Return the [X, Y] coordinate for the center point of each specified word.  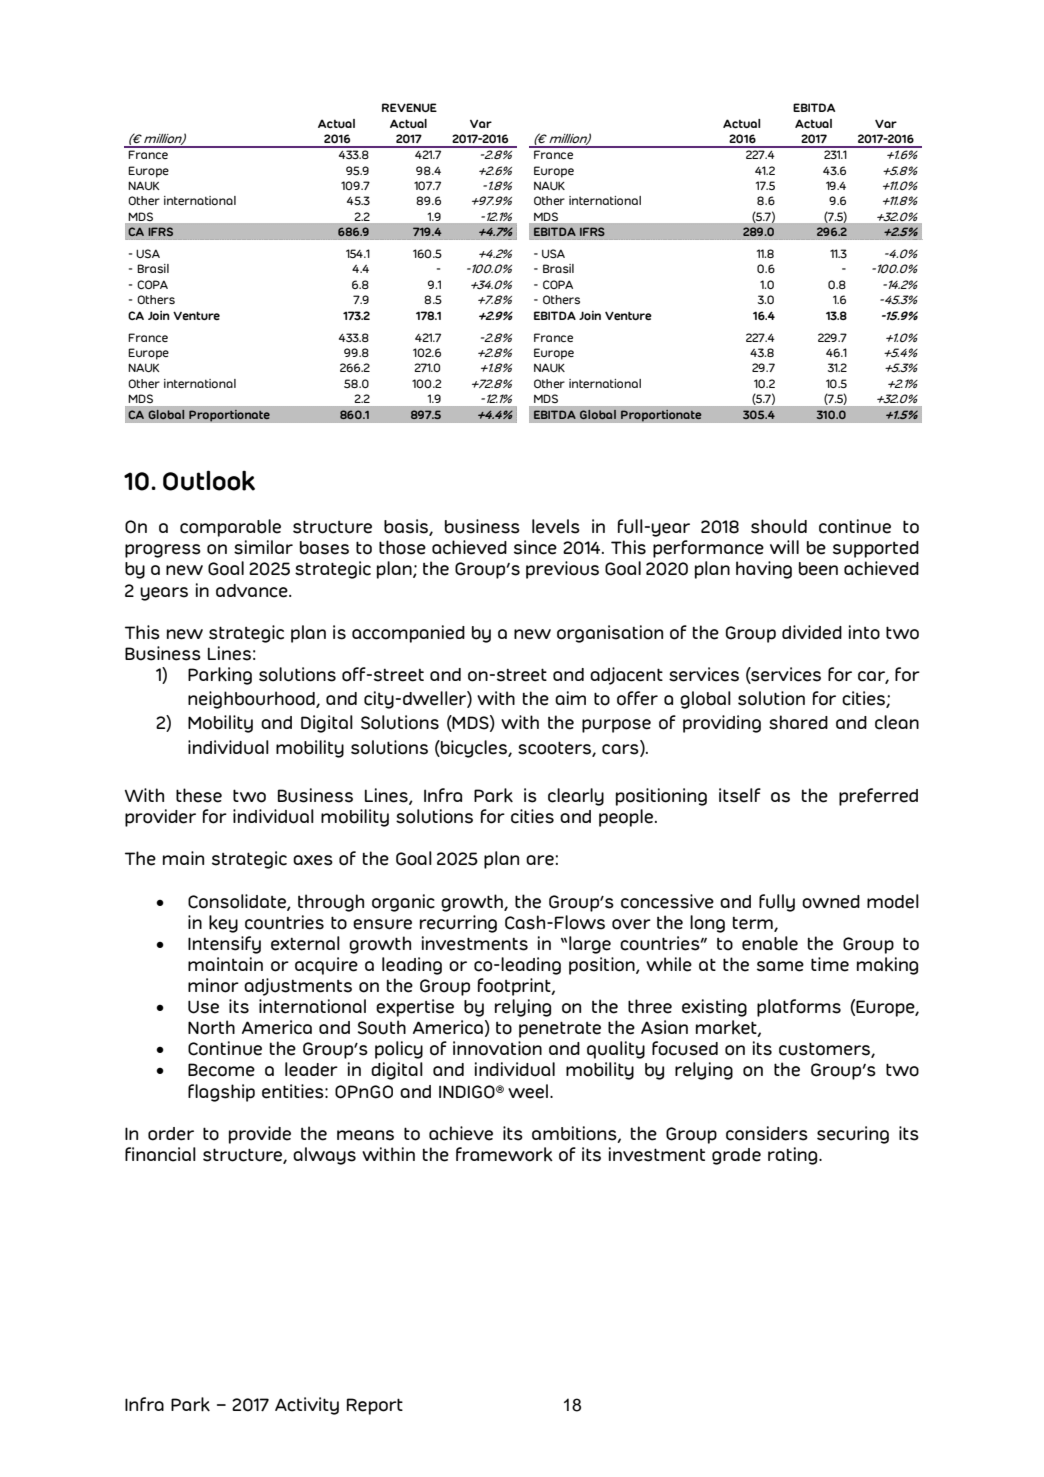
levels [556, 526]
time [830, 964]
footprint [515, 987]
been [818, 569]
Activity [307, 1406]
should [779, 526]
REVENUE [409, 107]
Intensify [224, 945]
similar [263, 547]
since [535, 547]
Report [375, 1406]
